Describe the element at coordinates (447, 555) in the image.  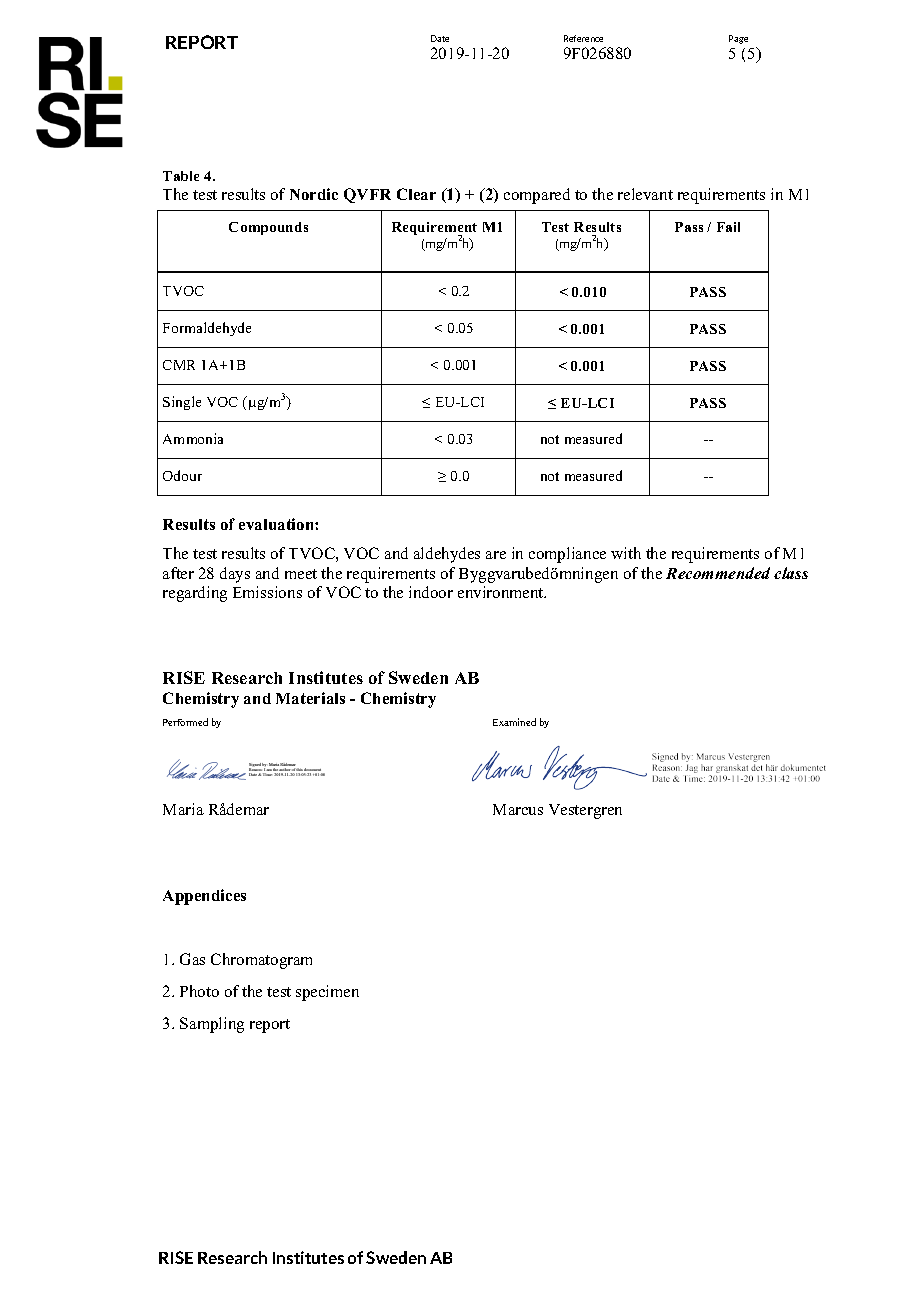
I see `aldehydes` at that location.
